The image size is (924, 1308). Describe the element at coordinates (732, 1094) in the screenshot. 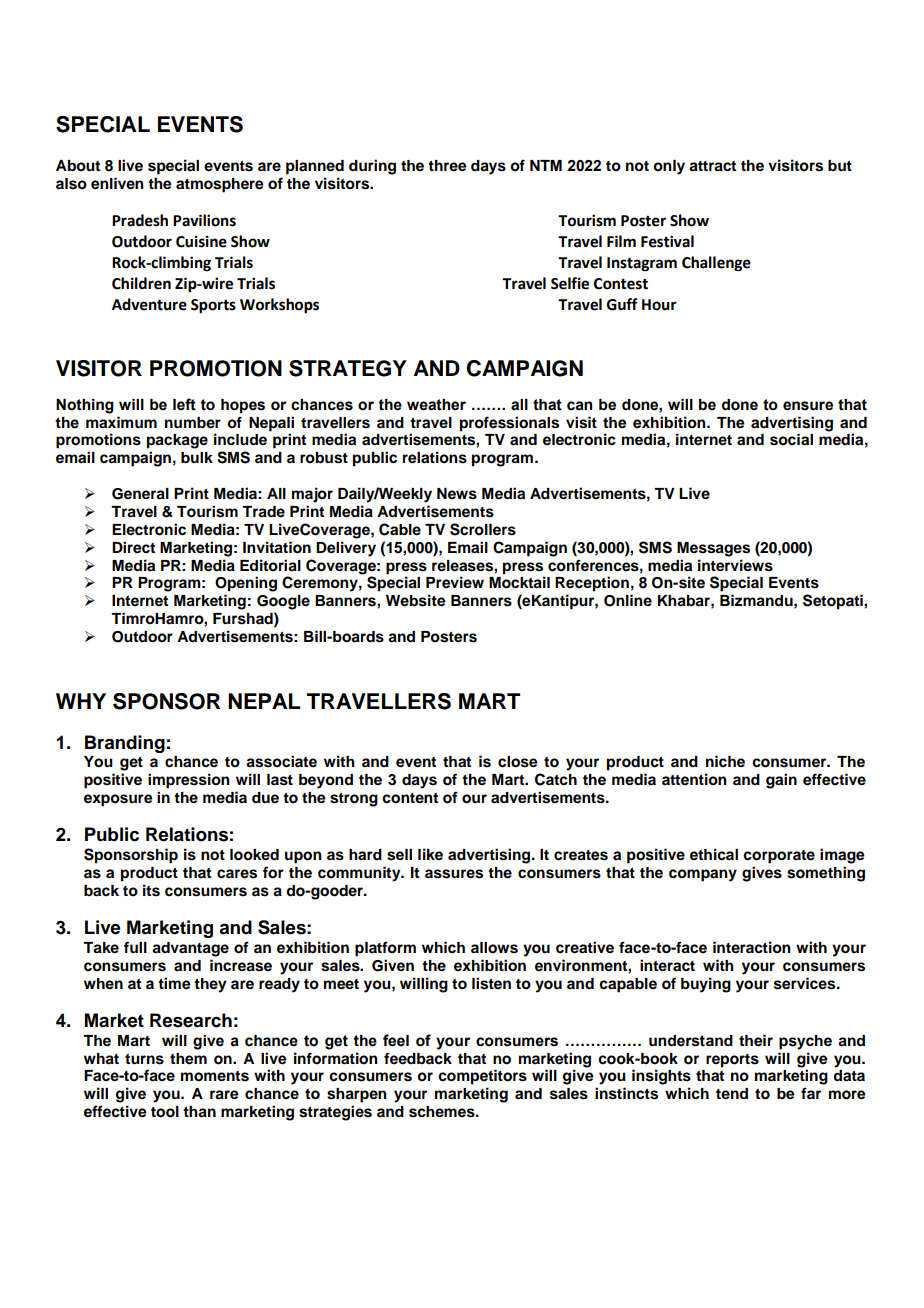

I see `tend` at that location.
